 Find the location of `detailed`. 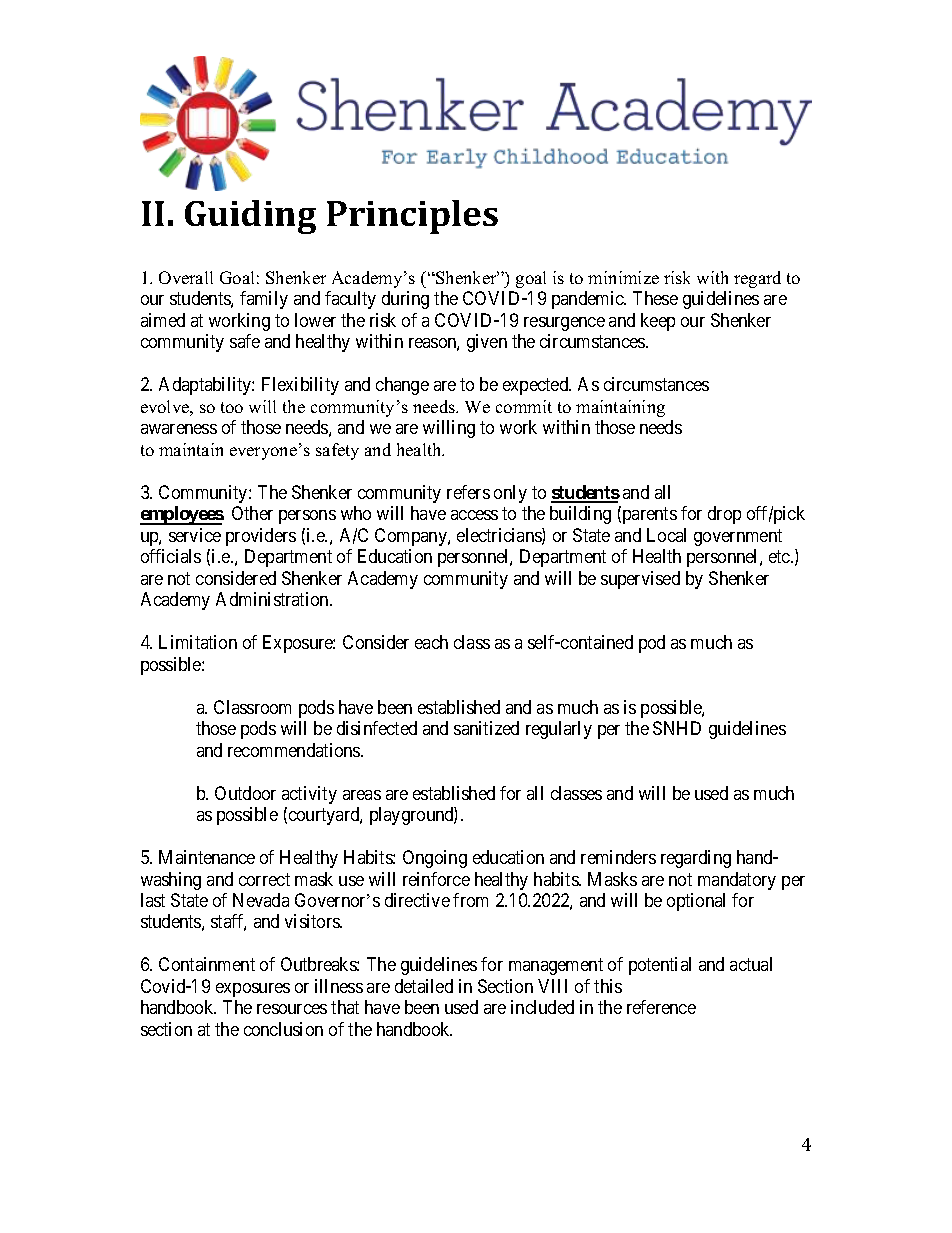

detailed is located at coordinates (424, 986).
